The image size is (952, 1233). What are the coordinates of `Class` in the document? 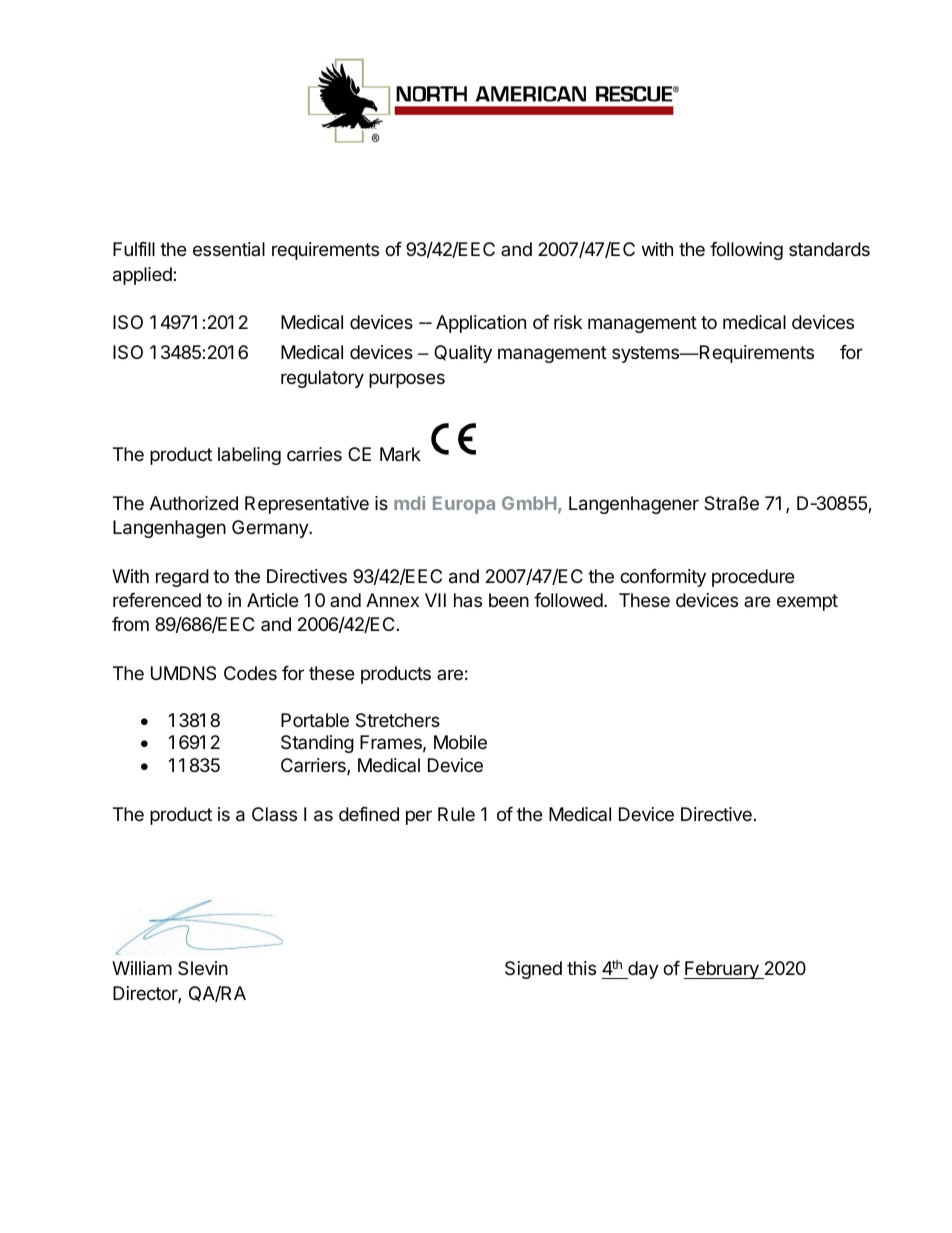 It's located at (274, 814).
